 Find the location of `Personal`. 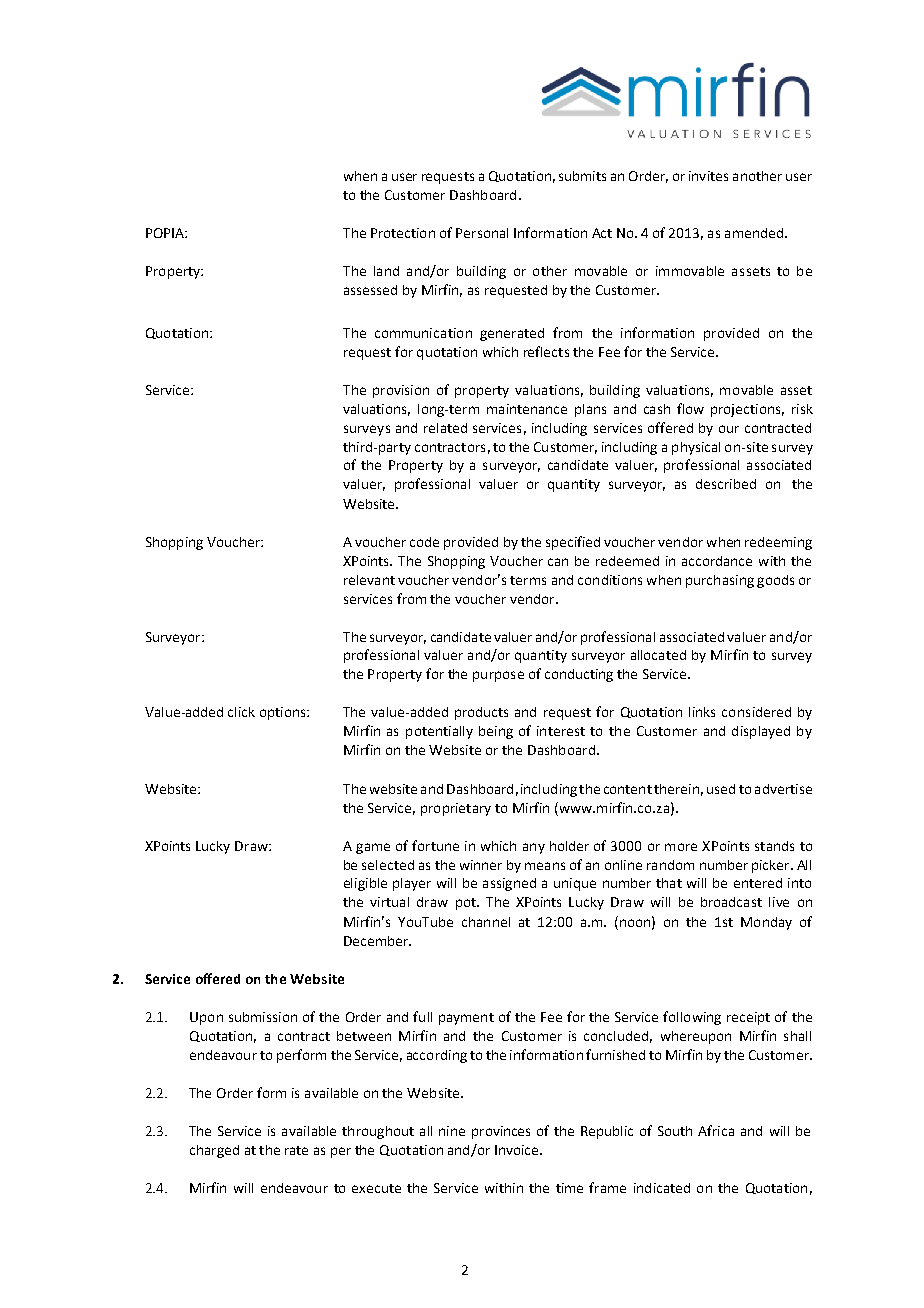

Personal is located at coordinates (482, 233).
